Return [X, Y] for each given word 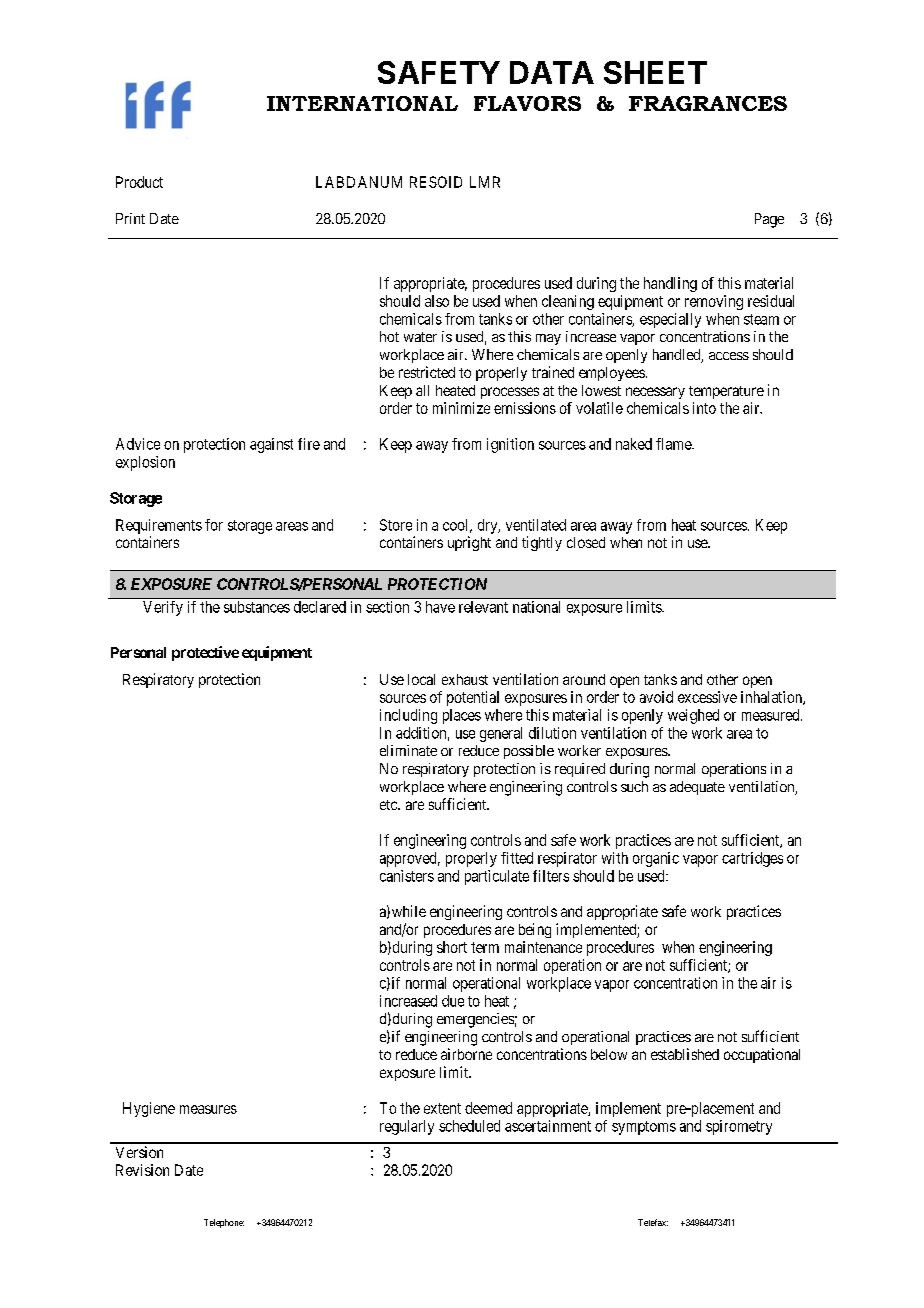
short [452, 947]
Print [130, 218]
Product [139, 182]
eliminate [408, 750]
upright [469, 543]
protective [205, 653]
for [214, 525]
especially [670, 320]
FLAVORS [527, 103]
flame [674, 444]
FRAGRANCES [708, 103]
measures [208, 1109]
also [437, 301]
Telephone [224, 1223]
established [685, 1054]
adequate [697, 788]
